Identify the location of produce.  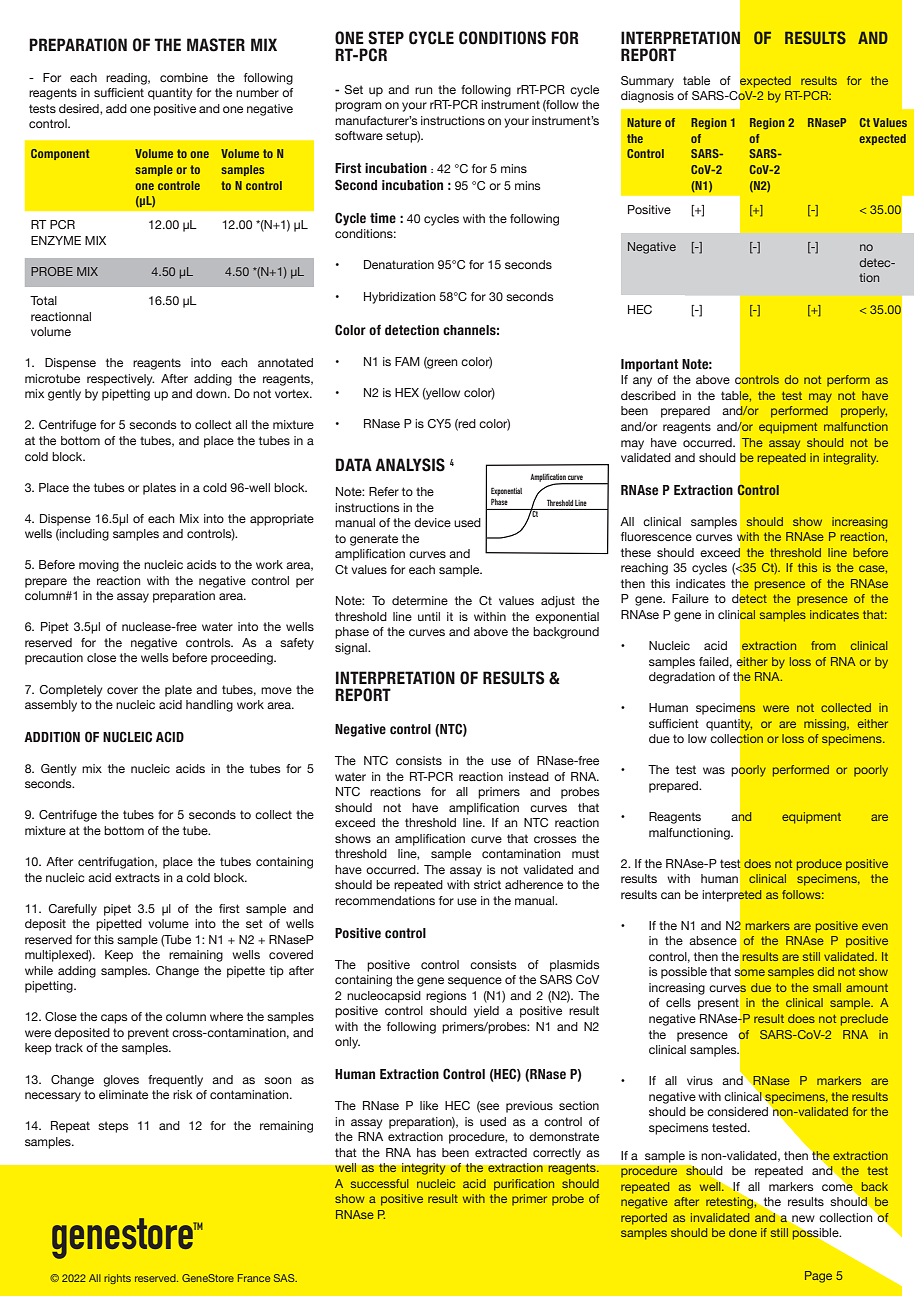
(819, 865).
